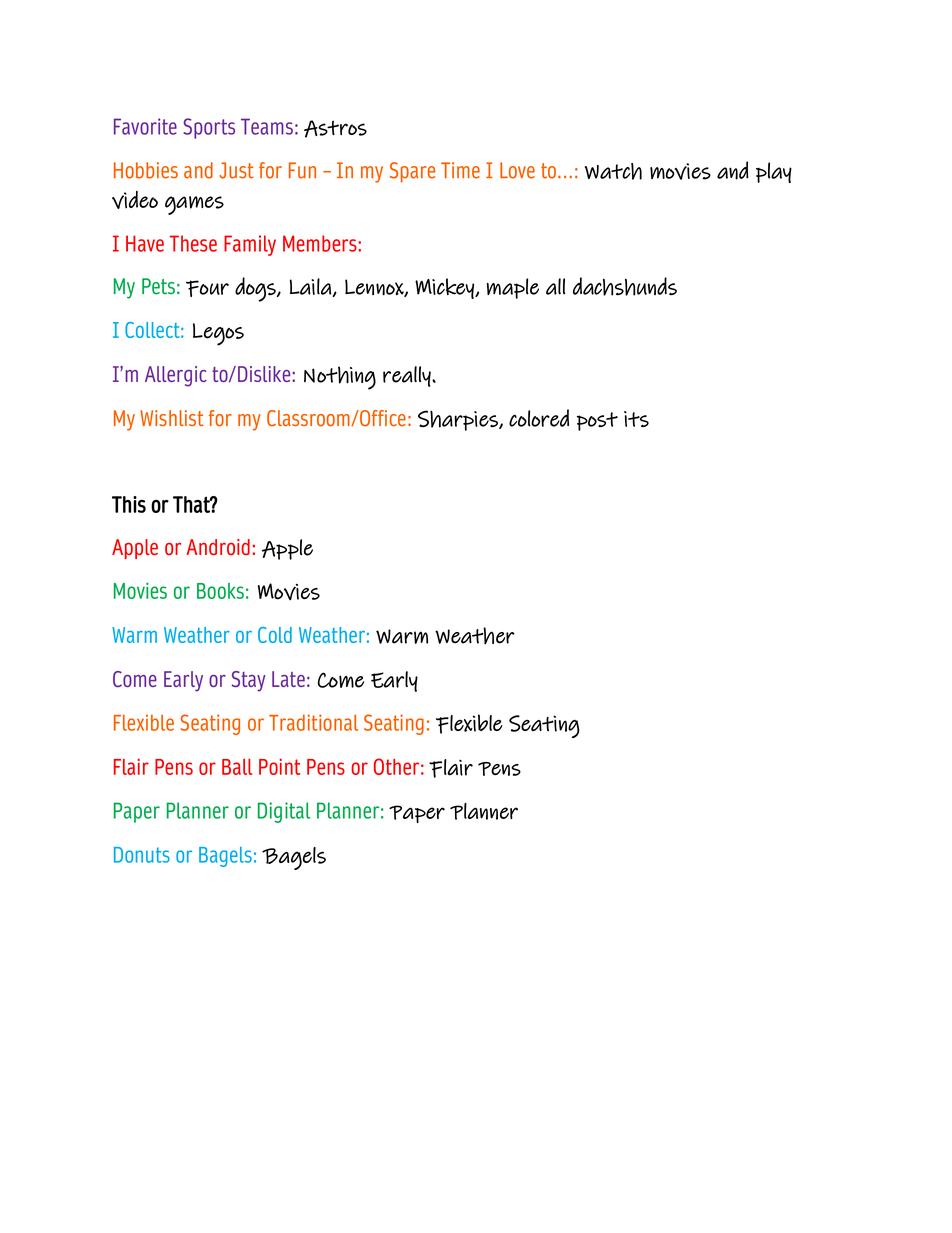 The width and height of the image is (952, 1233). I want to click on Digital, so click(284, 812).
